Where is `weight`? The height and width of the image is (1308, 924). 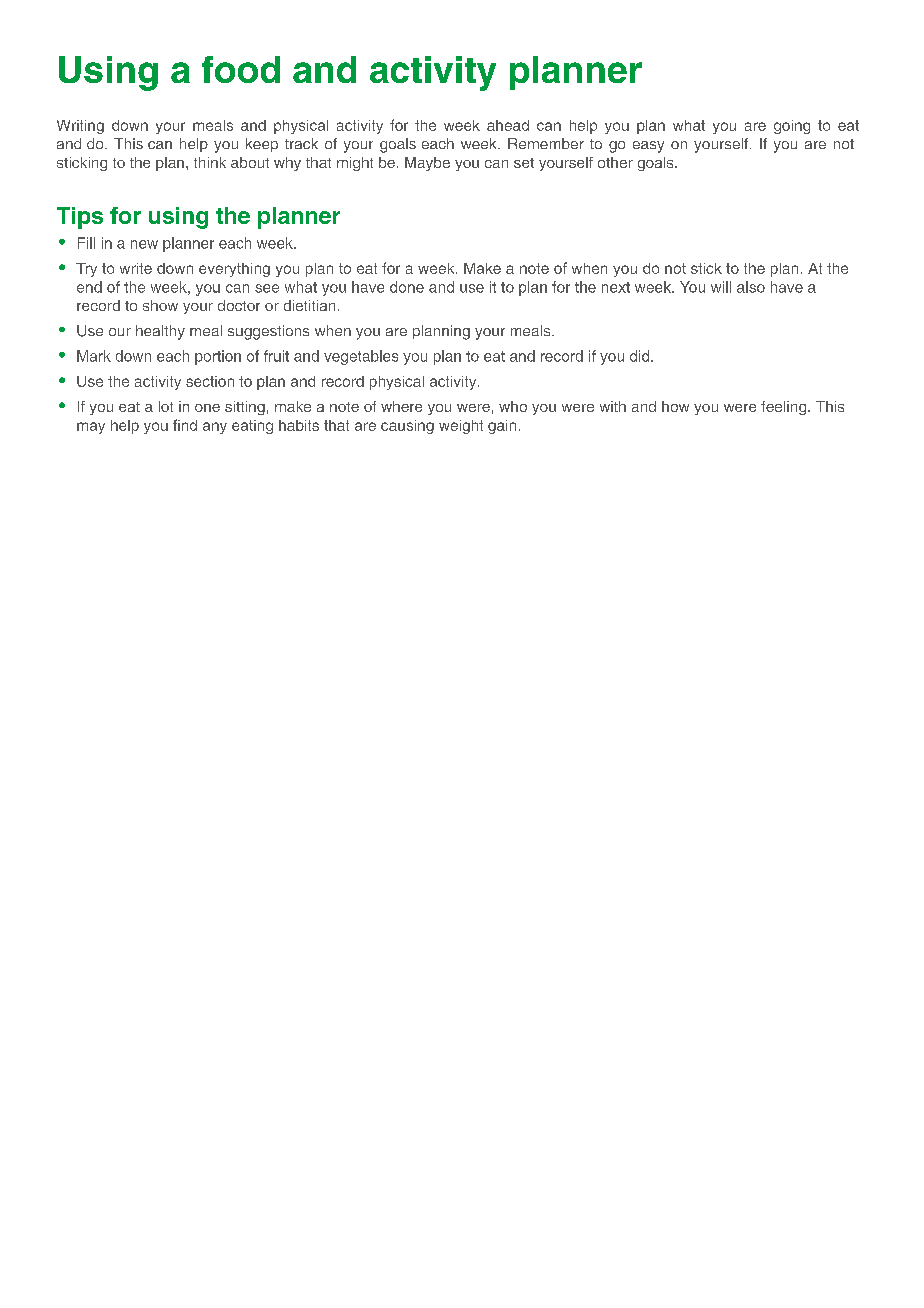
weight is located at coordinates (461, 427).
